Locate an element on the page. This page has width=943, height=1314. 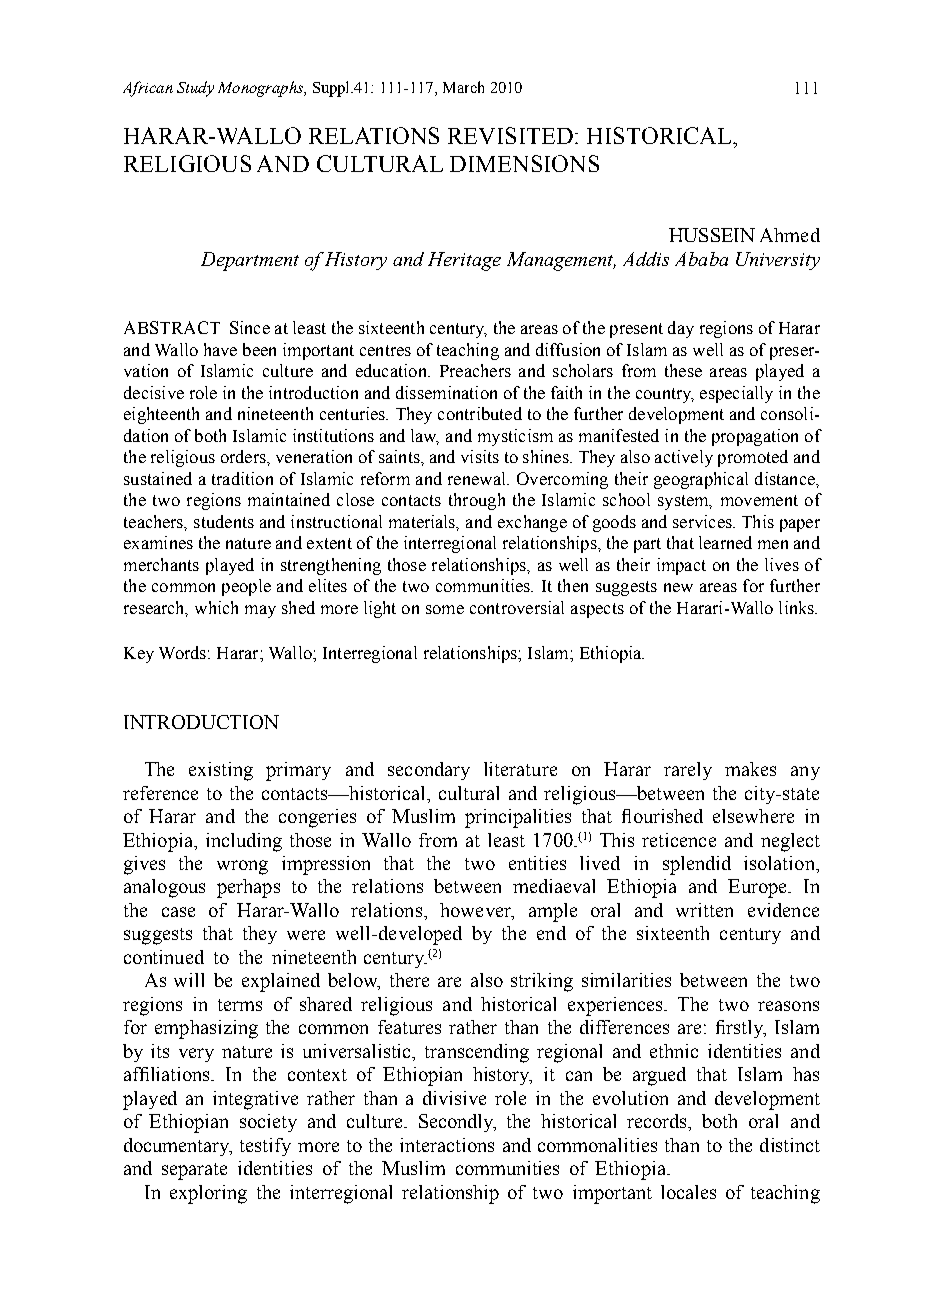
including is located at coordinates (244, 842).
